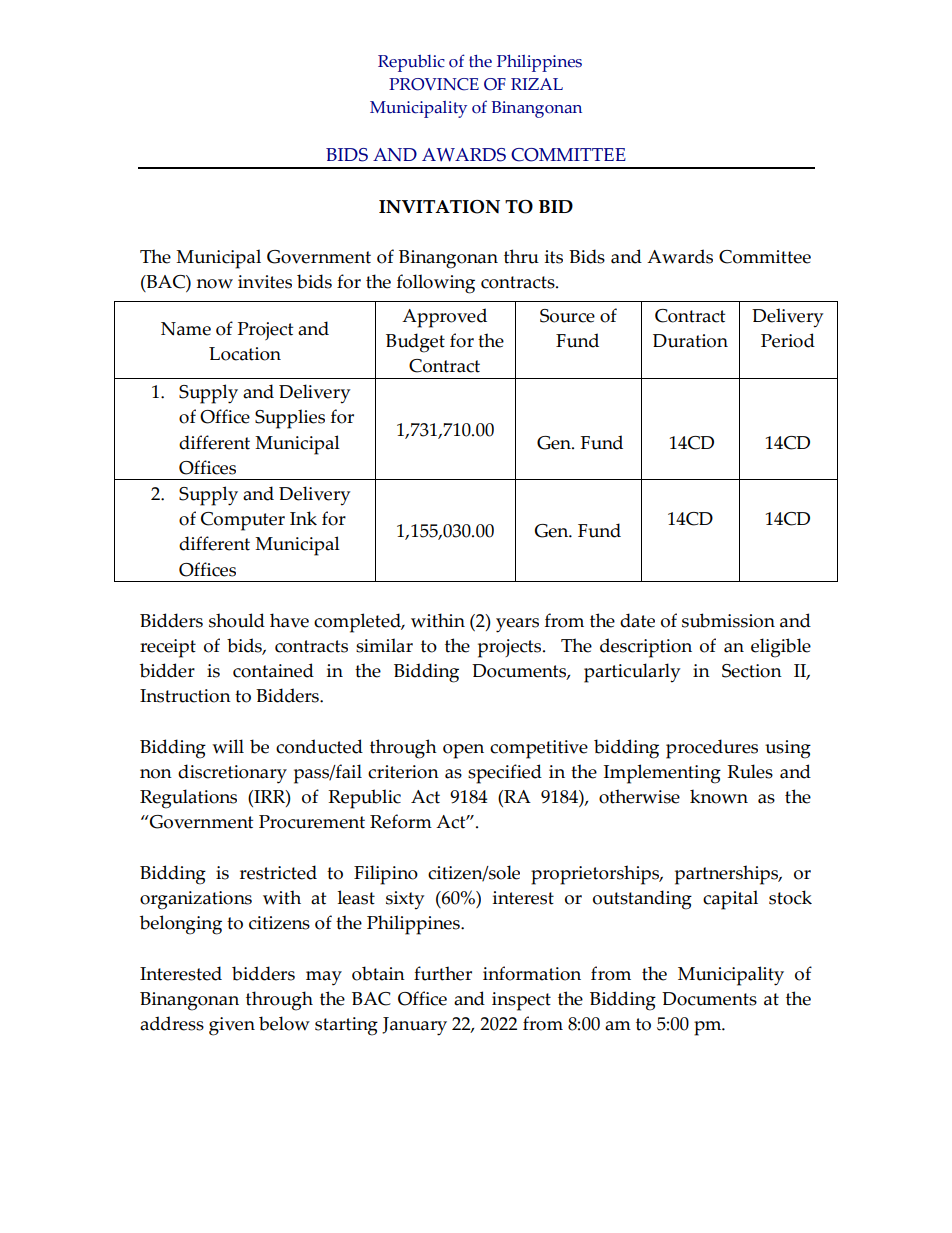 The height and width of the document is (1233, 952). Describe the element at coordinates (537, 84) in the document. I see `RIZAL` at that location.
